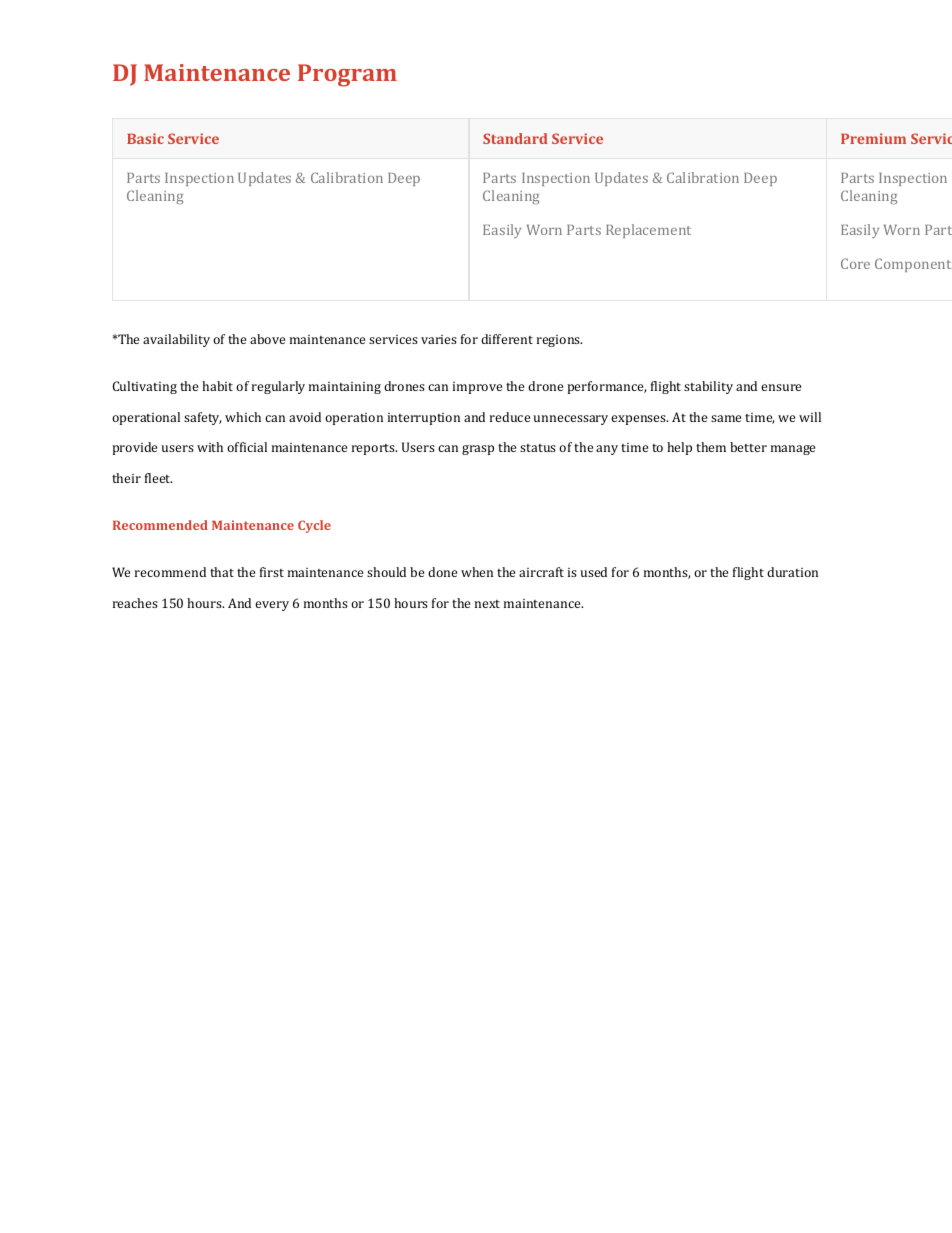 This image has width=952, height=1233. Describe the element at coordinates (222, 572) in the image. I see `that` at that location.
